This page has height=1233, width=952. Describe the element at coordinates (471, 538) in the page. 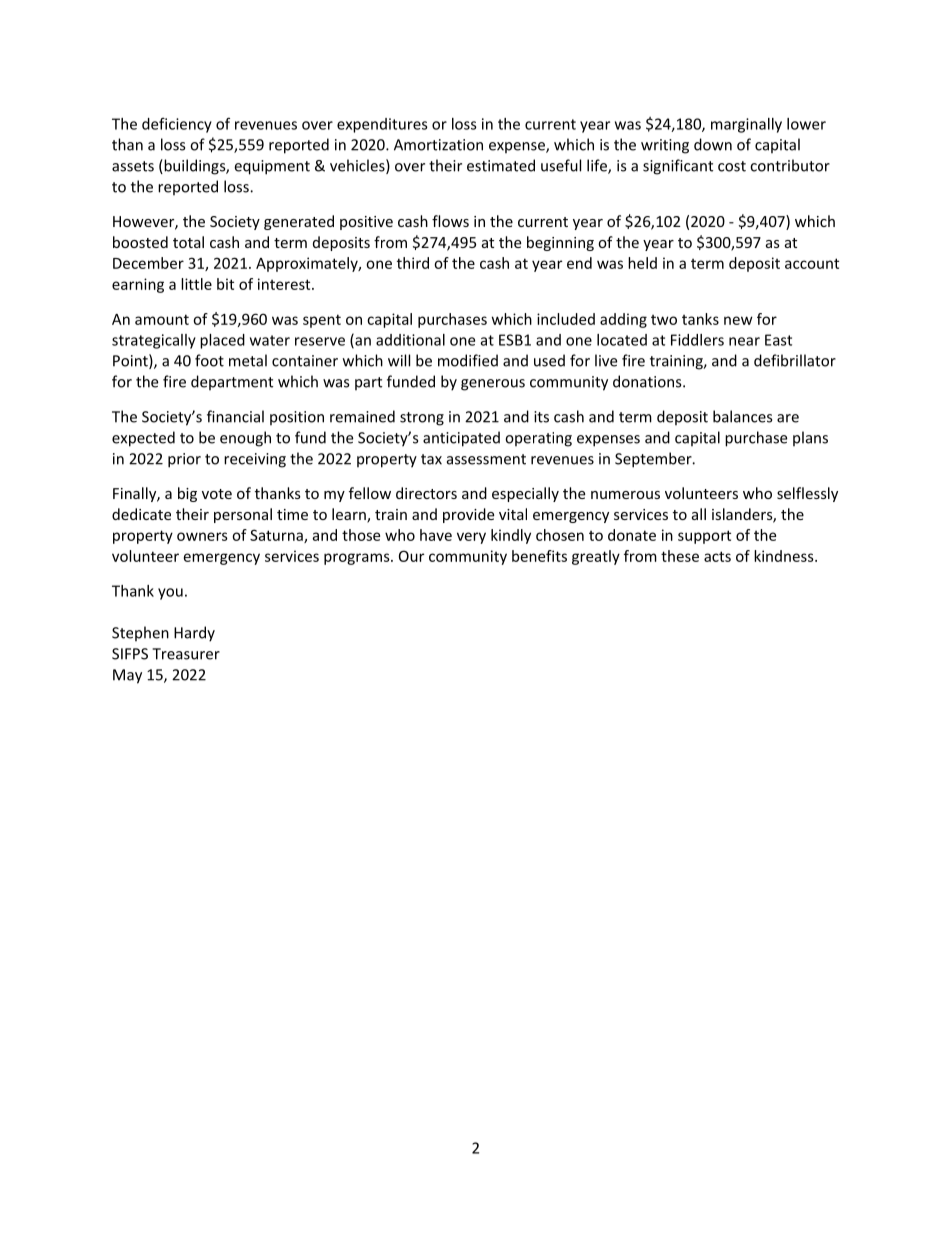

I see `very` at that location.
